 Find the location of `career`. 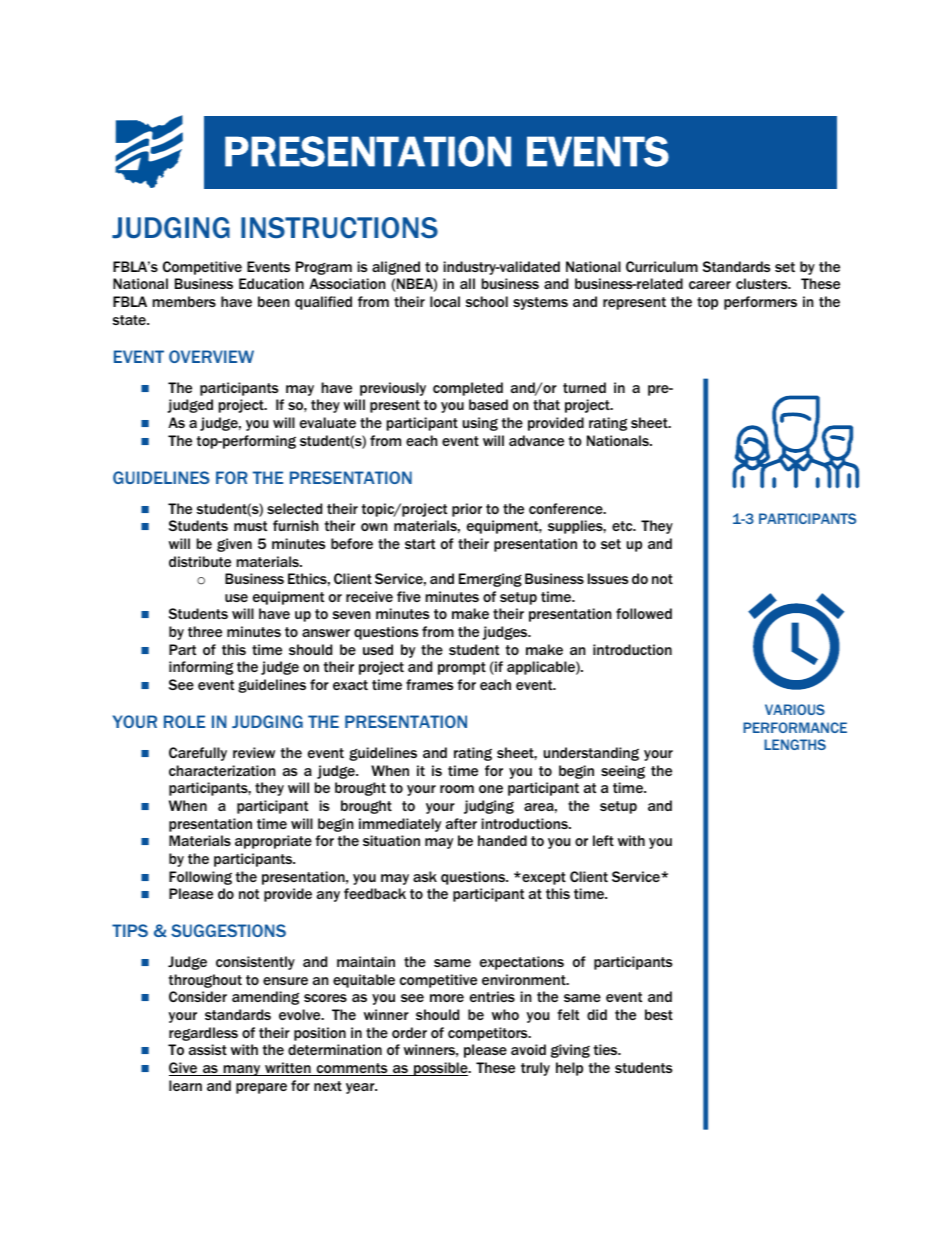

career is located at coordinates (710, 285).
